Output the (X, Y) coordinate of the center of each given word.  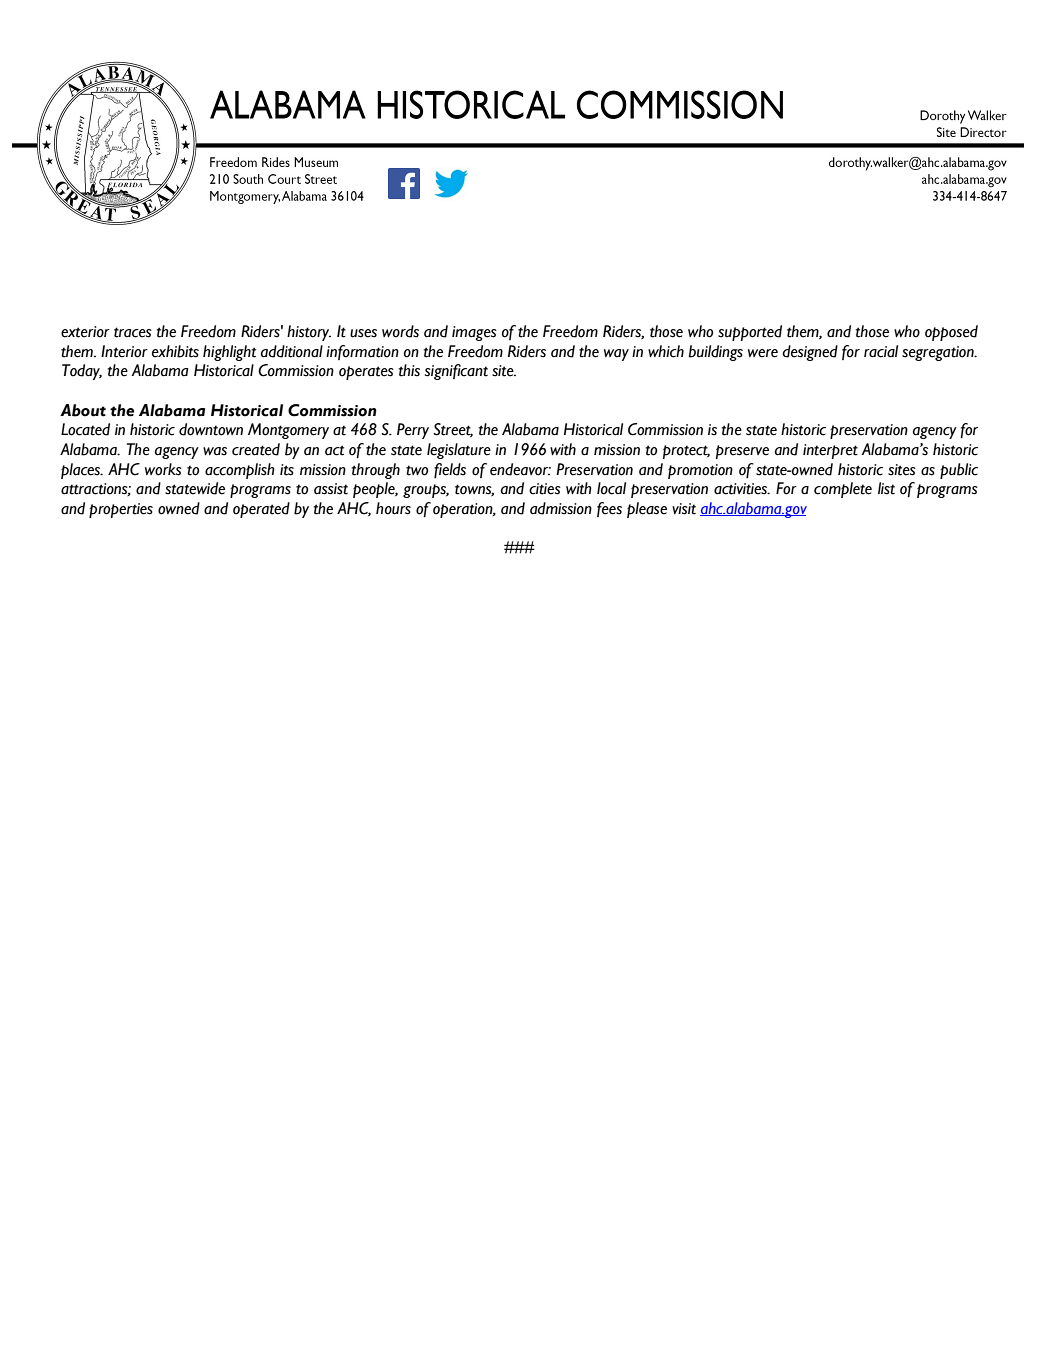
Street (453, 430)
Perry (413, 431)
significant (456, 372)
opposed (951, 333)
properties (121, 510)
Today (82, 372)
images (474, 333)
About (83, 410)
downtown (211, 429)
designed (810, 353)
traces (133, 332)
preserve (742, 452)
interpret (830, 451)
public (959, 471)
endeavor (520, 469)
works (163, 469)
